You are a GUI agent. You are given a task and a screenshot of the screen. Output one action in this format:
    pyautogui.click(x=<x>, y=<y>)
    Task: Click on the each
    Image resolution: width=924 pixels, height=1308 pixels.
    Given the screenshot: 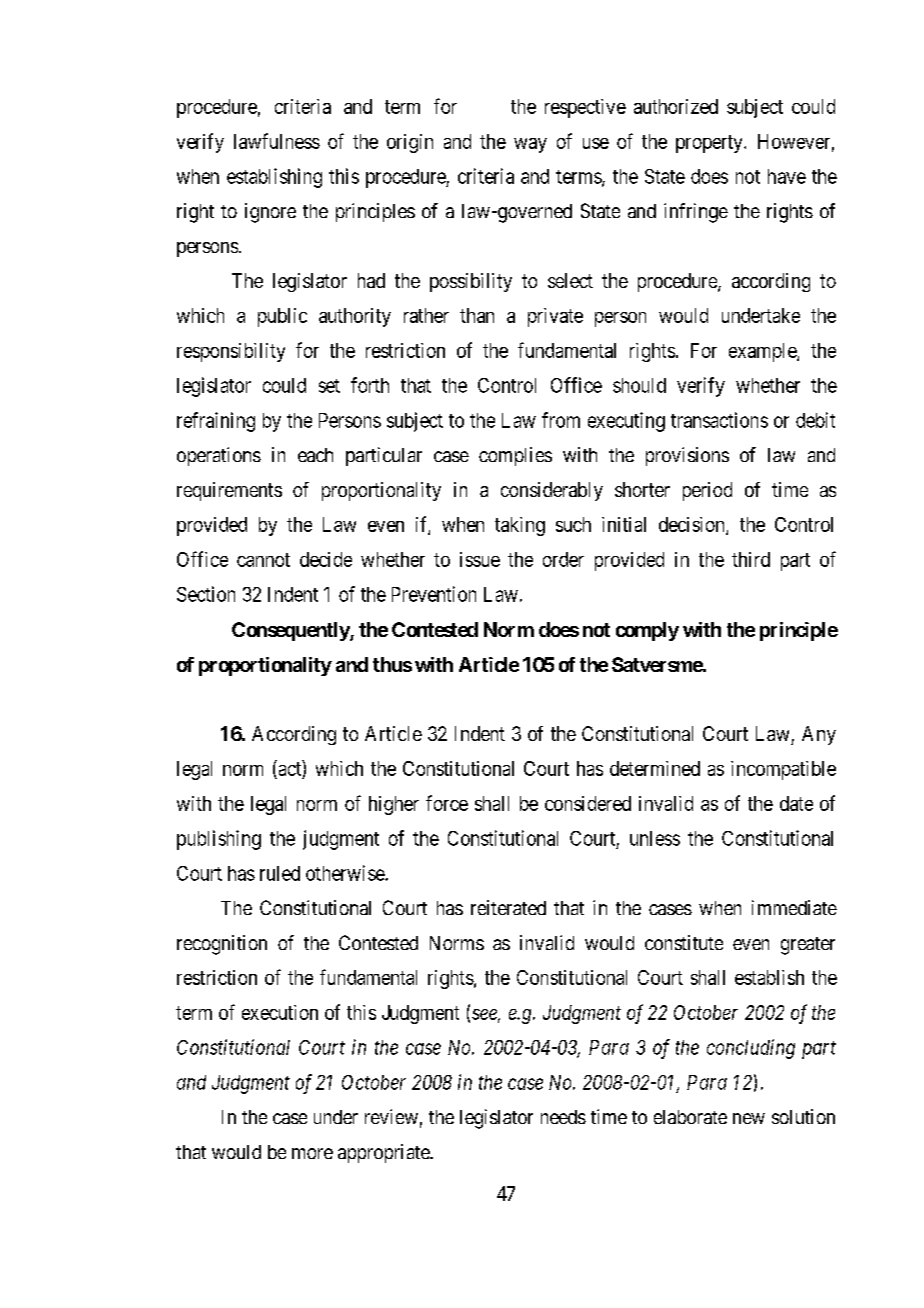 What is the action you would take?
    pyautogui.click(x=315, y=455)
